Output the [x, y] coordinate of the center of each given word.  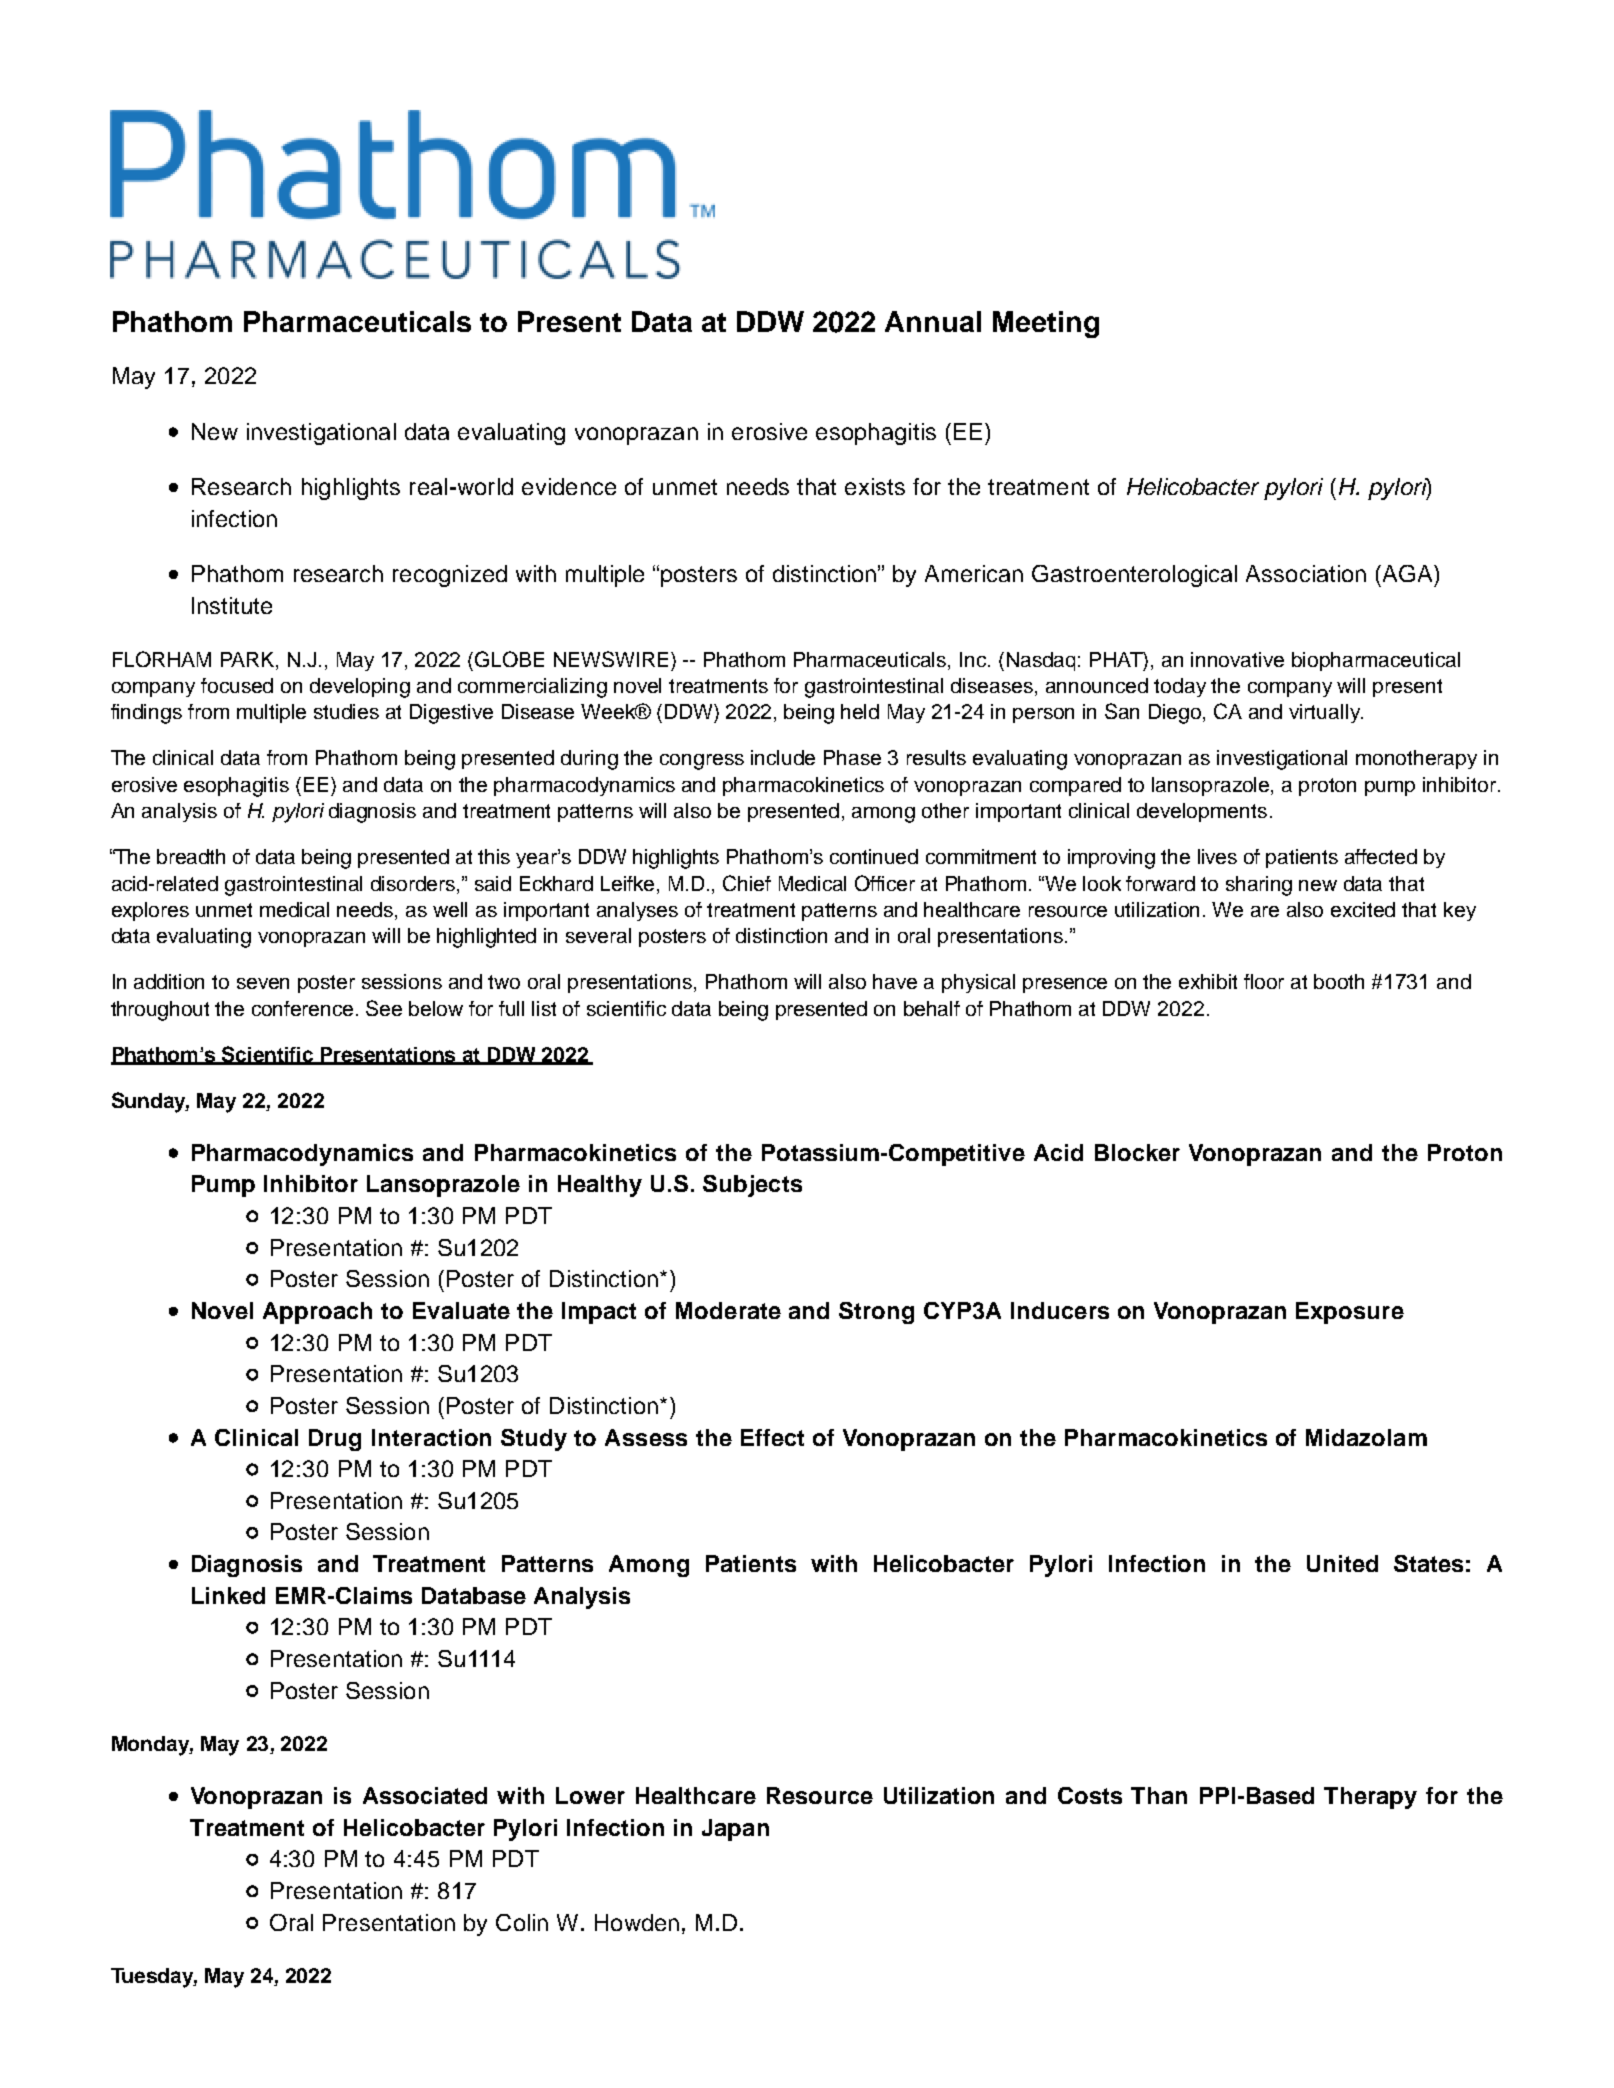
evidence [569, 486]
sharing [1259, 886]
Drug [335, 1440]
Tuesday [154, 1978]
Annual [933, 321]
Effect [772, 1437]
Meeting [1046, 324]
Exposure [1350, 1313]
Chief [747, 883]
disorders [414, 883]
